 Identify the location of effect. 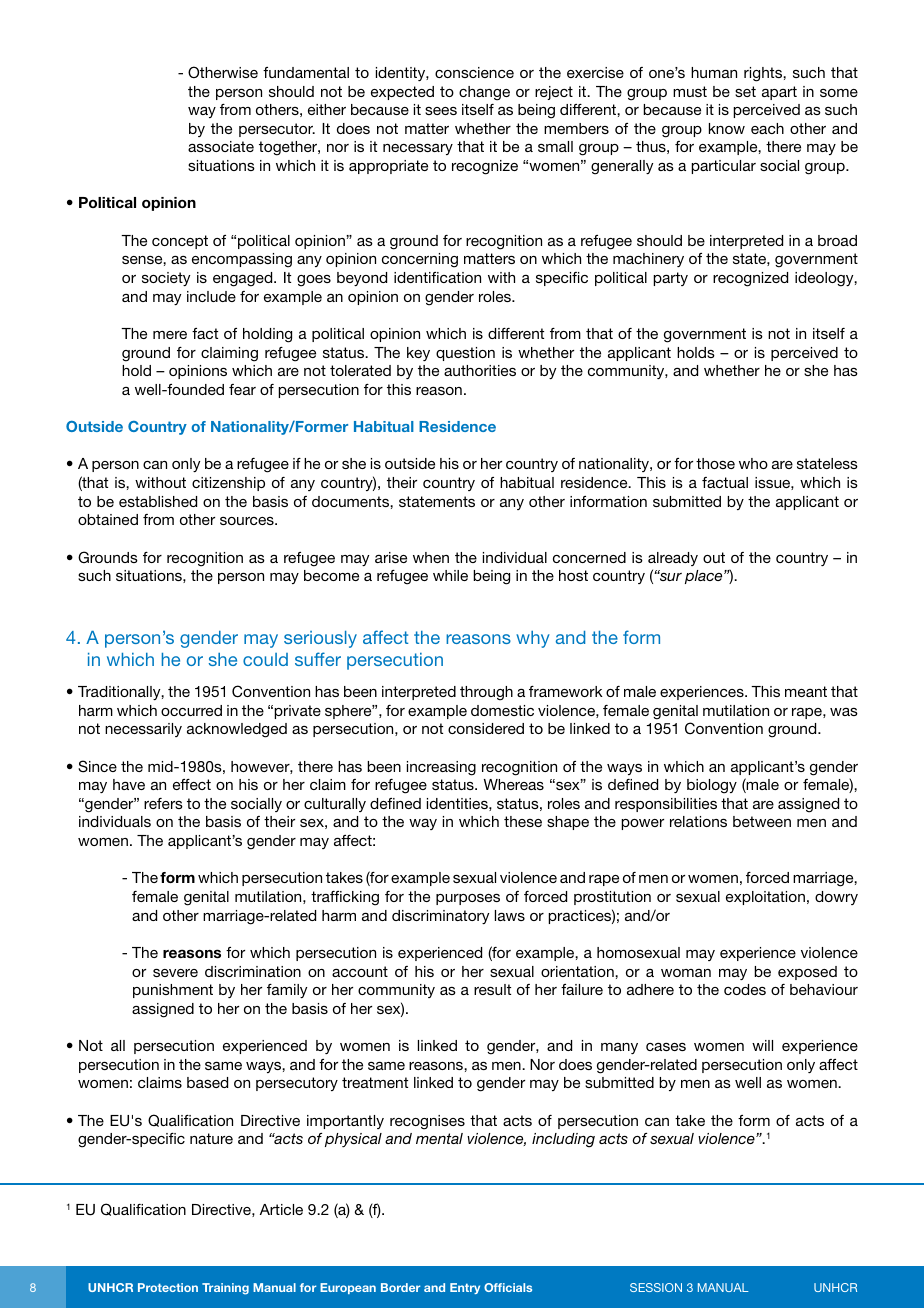
(192, 784).
